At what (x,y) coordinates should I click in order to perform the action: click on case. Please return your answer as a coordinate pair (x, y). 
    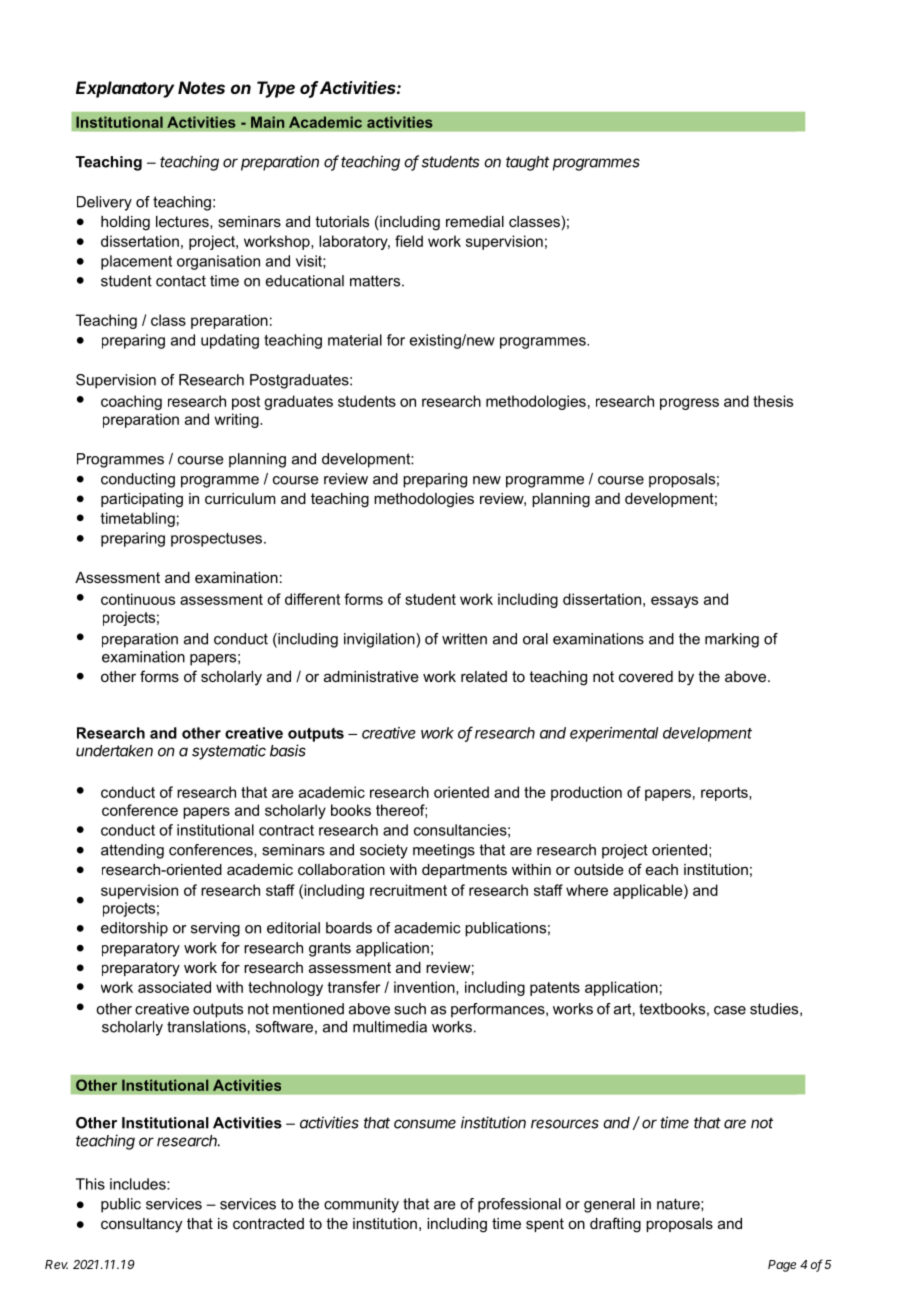
    Looking at the image, I should click on (730, 1010).
